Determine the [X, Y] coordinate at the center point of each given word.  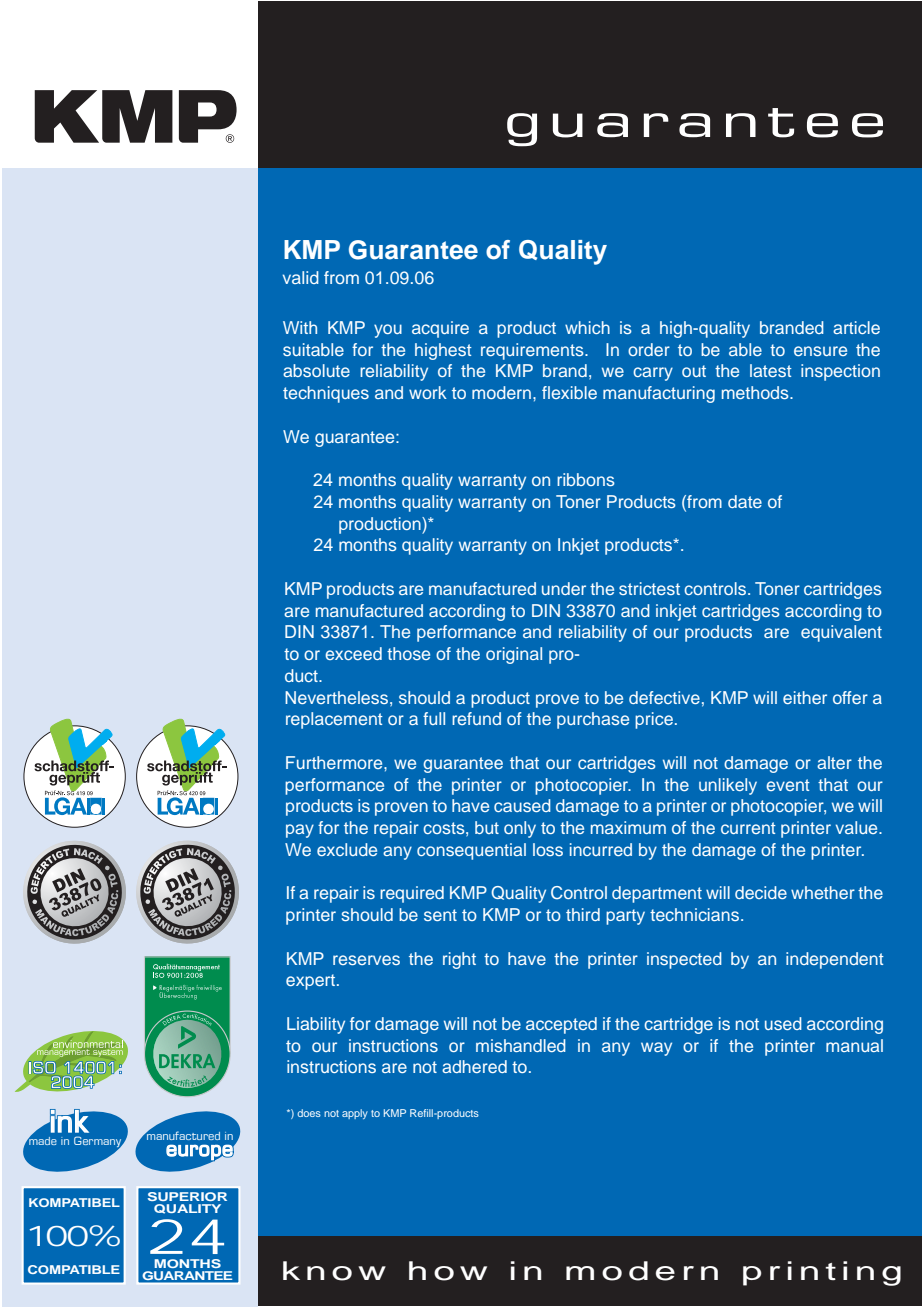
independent [835, 960]
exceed [353, 653]
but [487, 827]
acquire [440, 329]
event [788, 785]
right [459, 960]
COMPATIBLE [74, 1269]
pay [300, 831]
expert [312, 982]
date [745, 501]
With [300, 327]
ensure [820, 351]
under [564, 588]
